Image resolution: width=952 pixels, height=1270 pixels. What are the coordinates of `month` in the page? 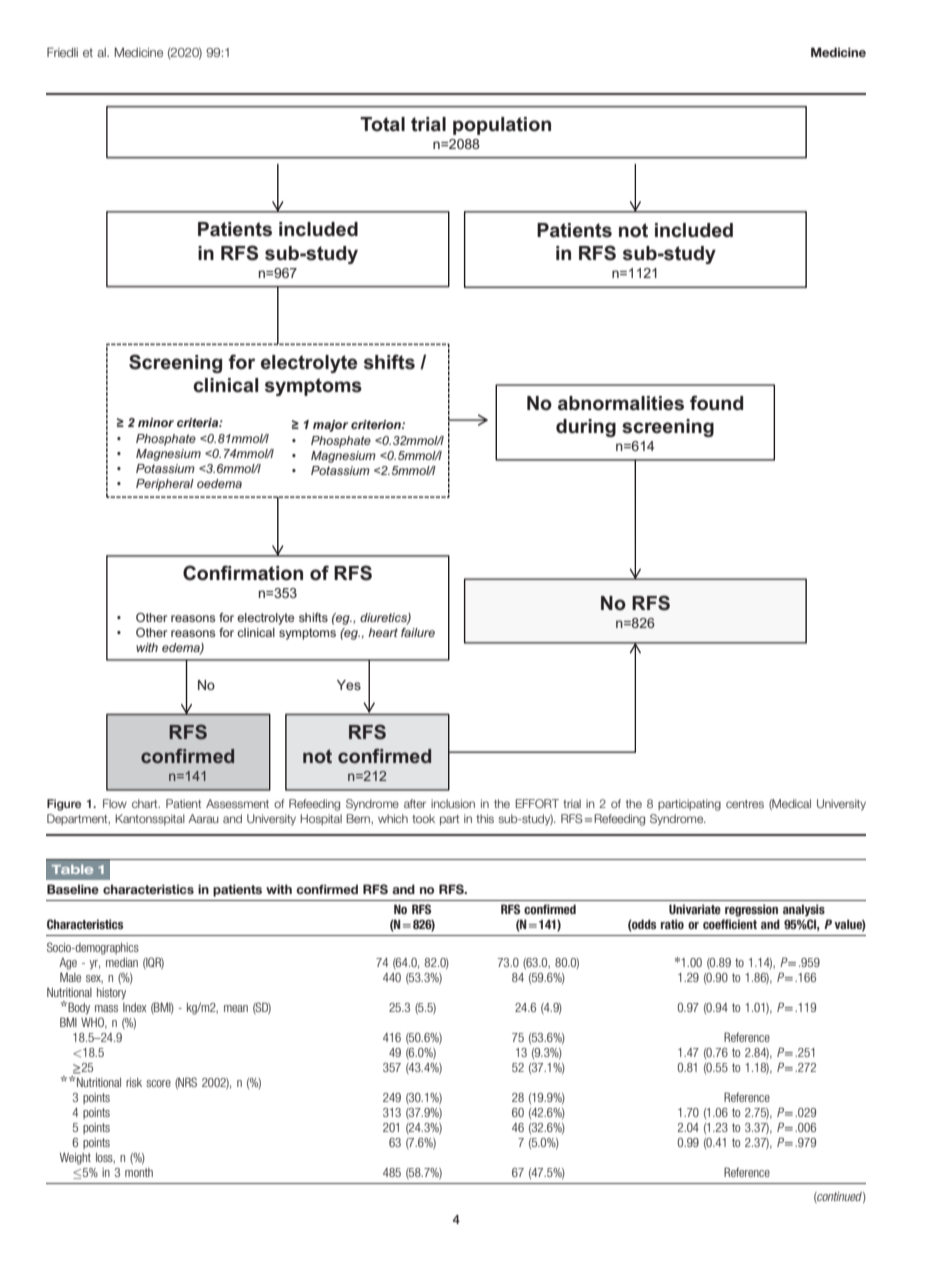 It's located at (139, 1172).
